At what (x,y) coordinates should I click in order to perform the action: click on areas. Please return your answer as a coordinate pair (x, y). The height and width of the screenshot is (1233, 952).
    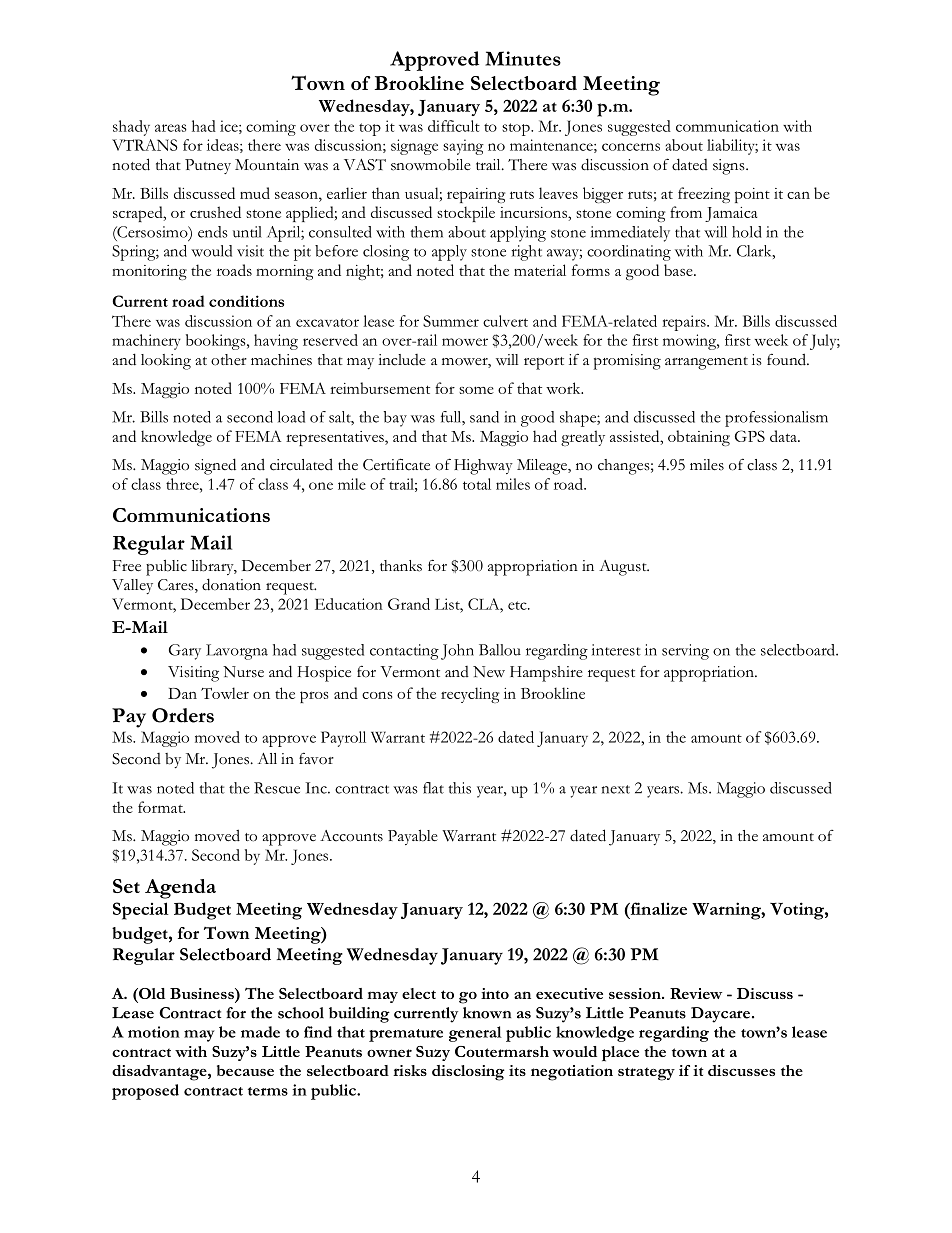
    Looking at the image, I should click on (171, 128).
